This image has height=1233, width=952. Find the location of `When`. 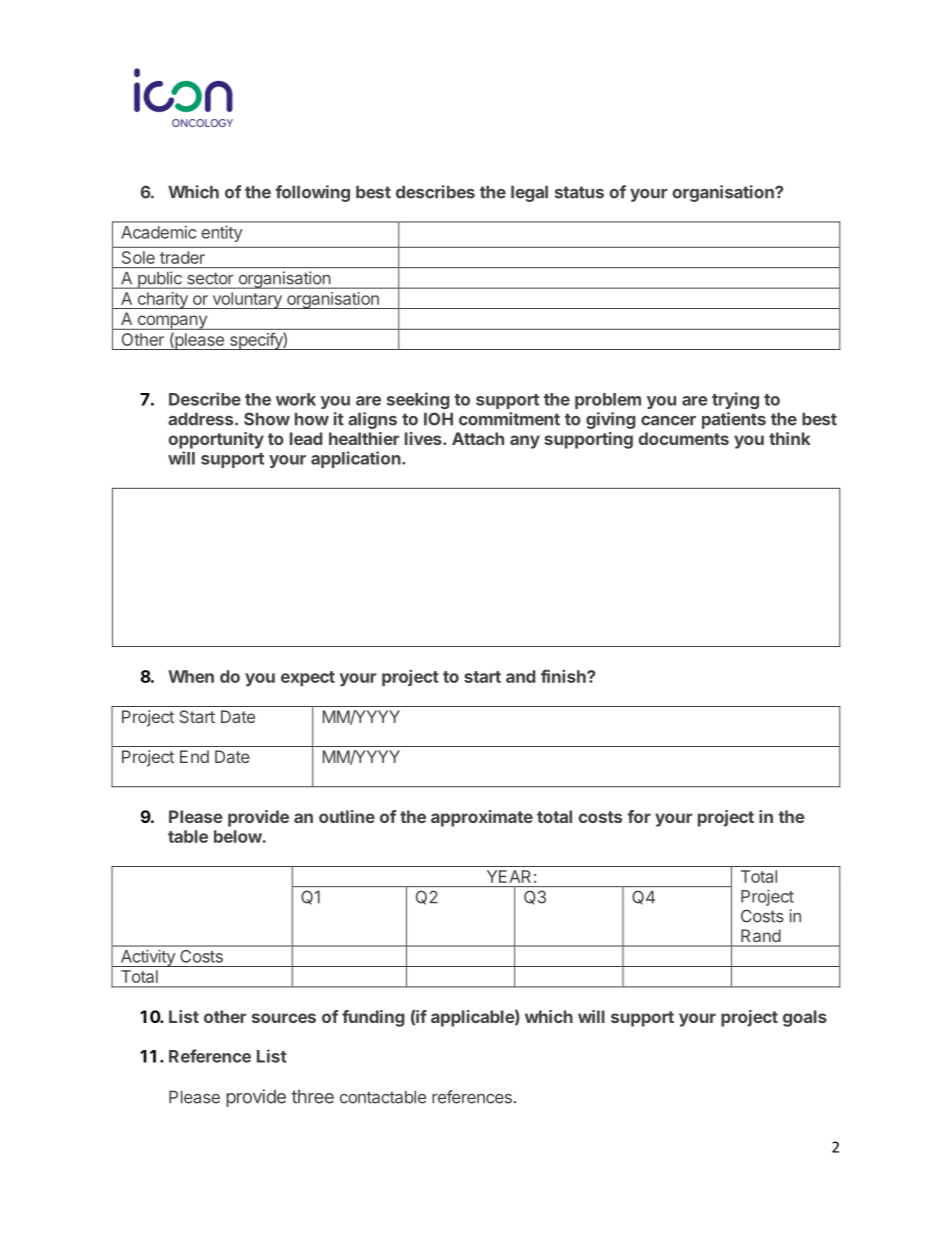

When is located at coordinates (191, 676).
